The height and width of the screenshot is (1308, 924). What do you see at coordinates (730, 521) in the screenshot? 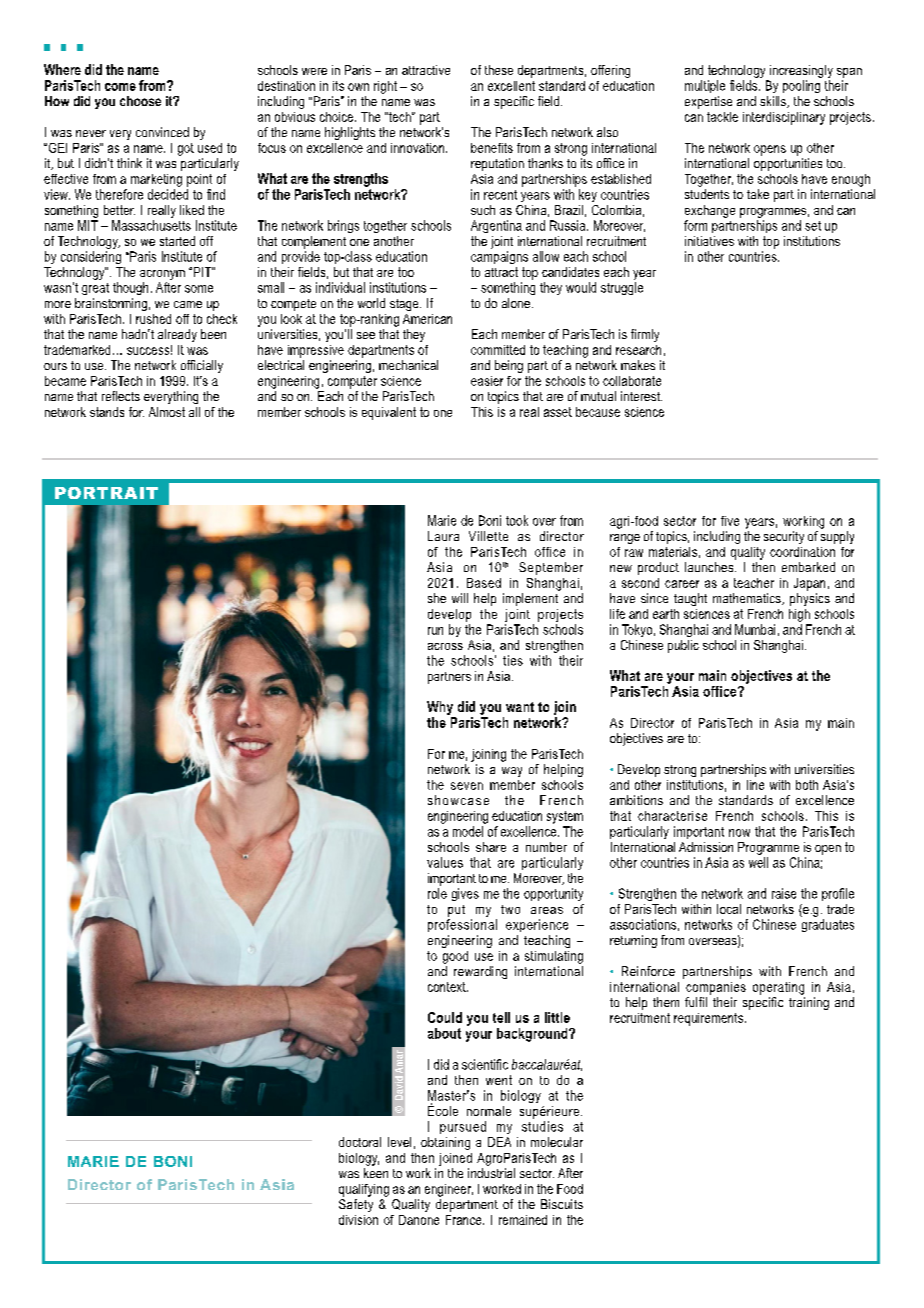
I see `five` at bounding box center [730, 521].
